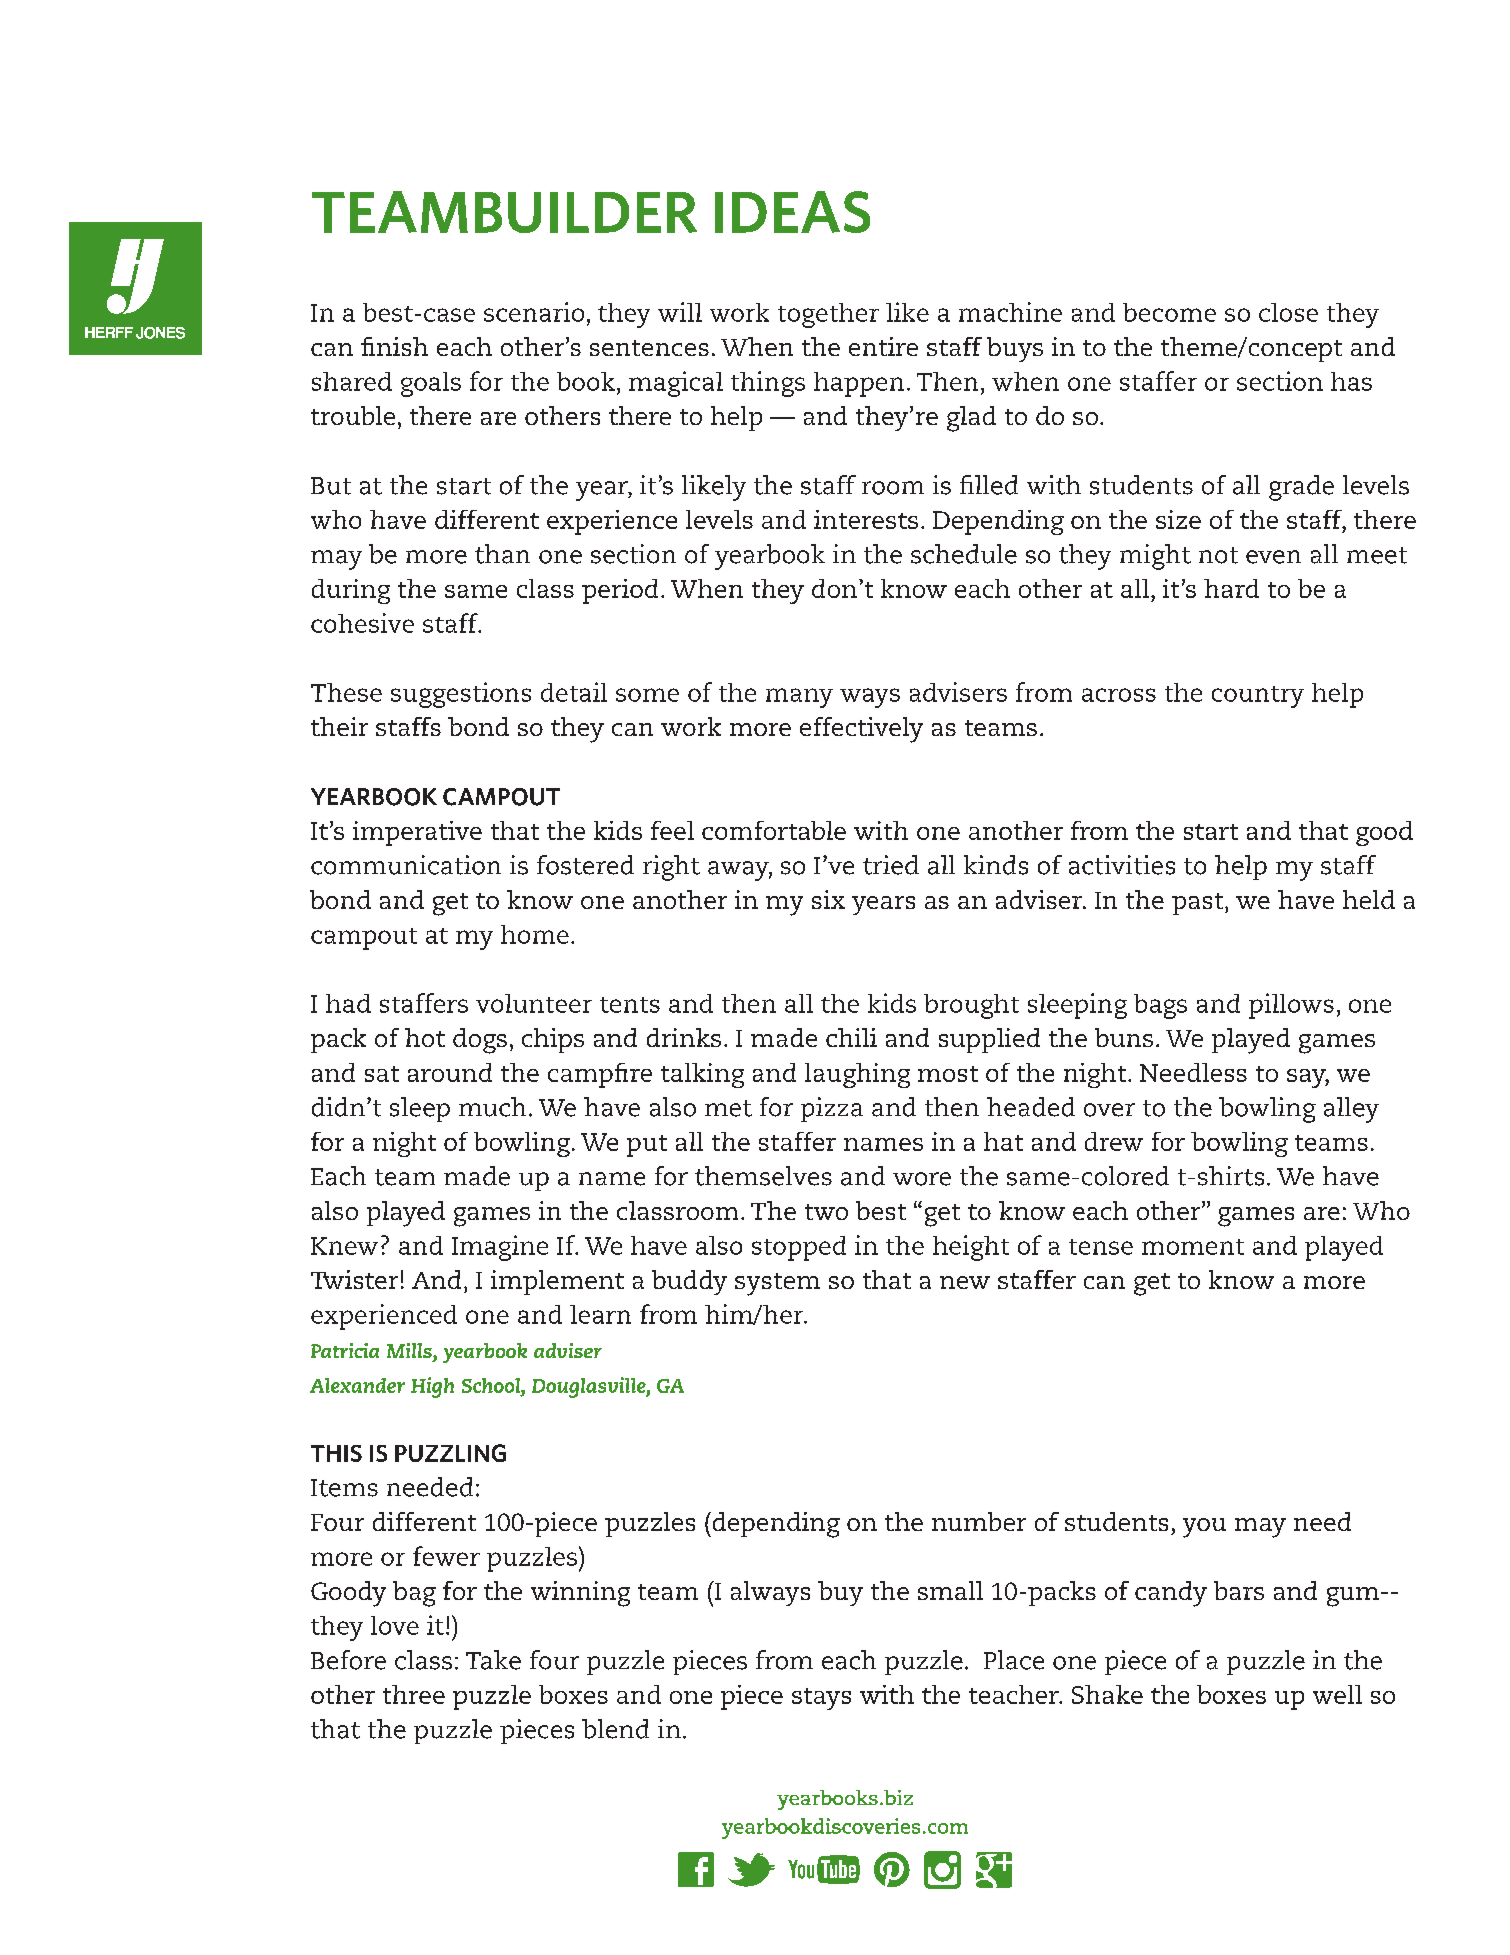  What do you see at coordinates (1160, 1006) in the screenshot?
I see `bags` at bounding box center [1160, 1006].
